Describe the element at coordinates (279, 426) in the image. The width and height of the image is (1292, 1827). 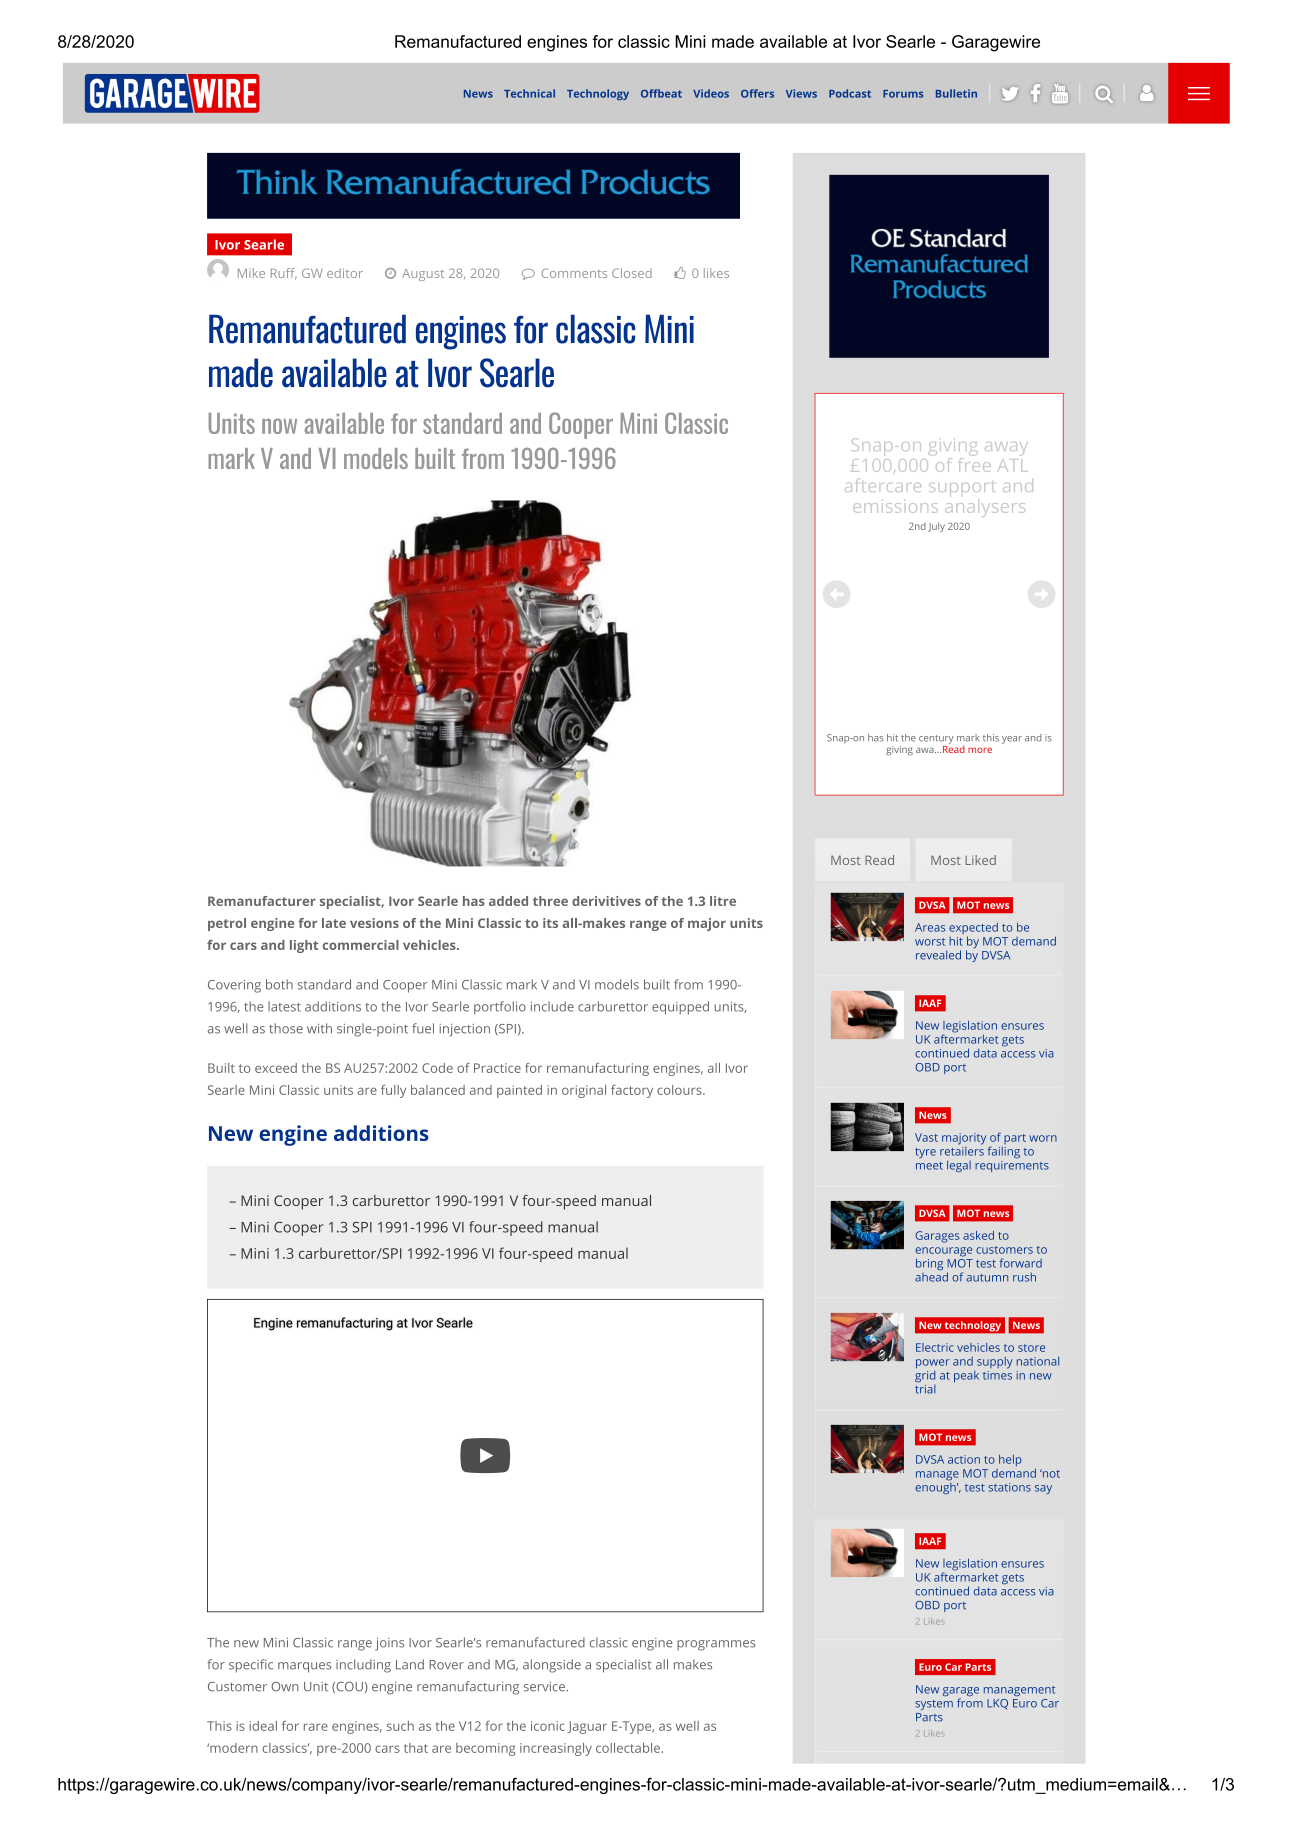
I see `now` at that location.
